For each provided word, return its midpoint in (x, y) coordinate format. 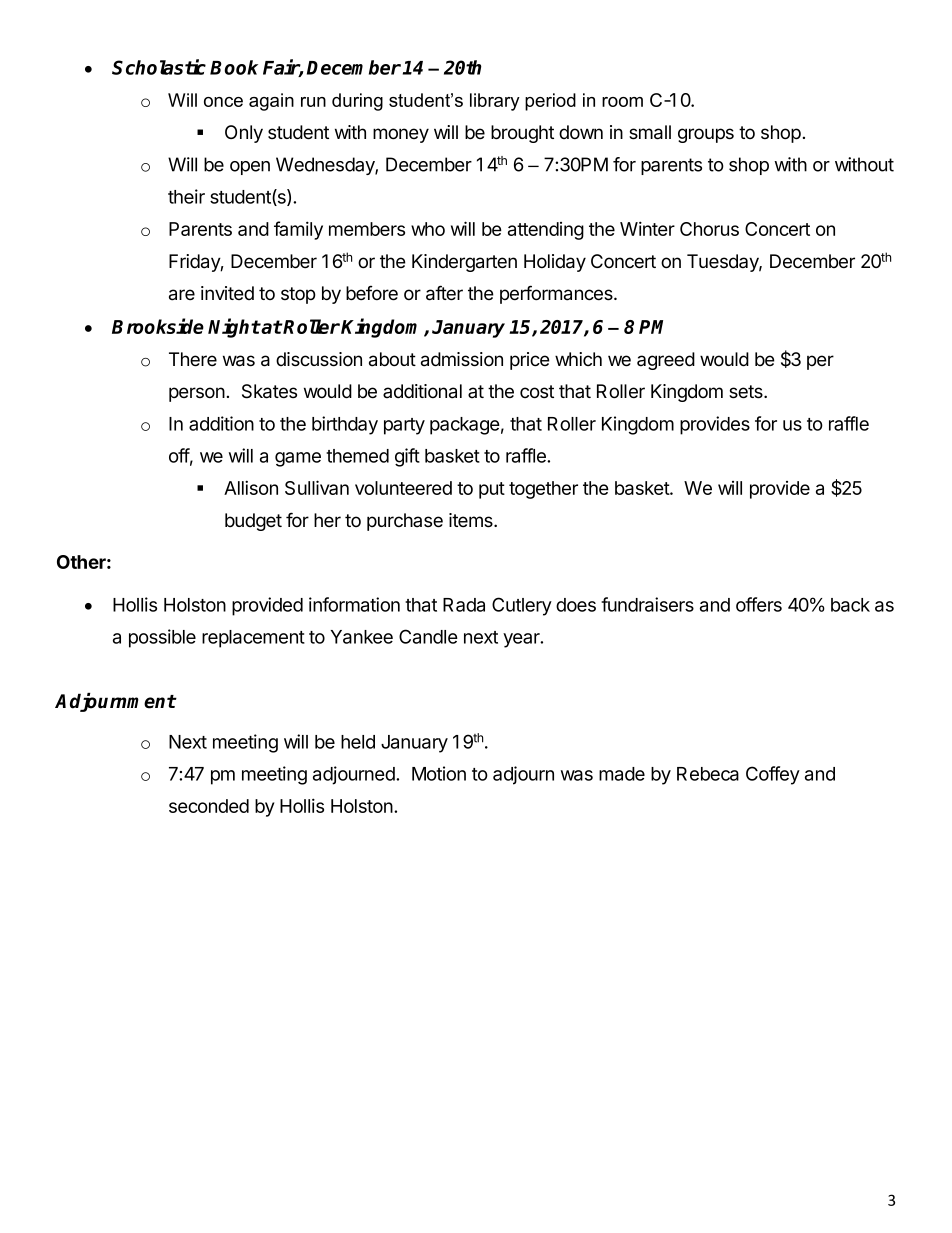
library (495, 102)
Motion (439, 773)
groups (706, 135)
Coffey (773, 775)
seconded (209, 806)
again (271, 102)
